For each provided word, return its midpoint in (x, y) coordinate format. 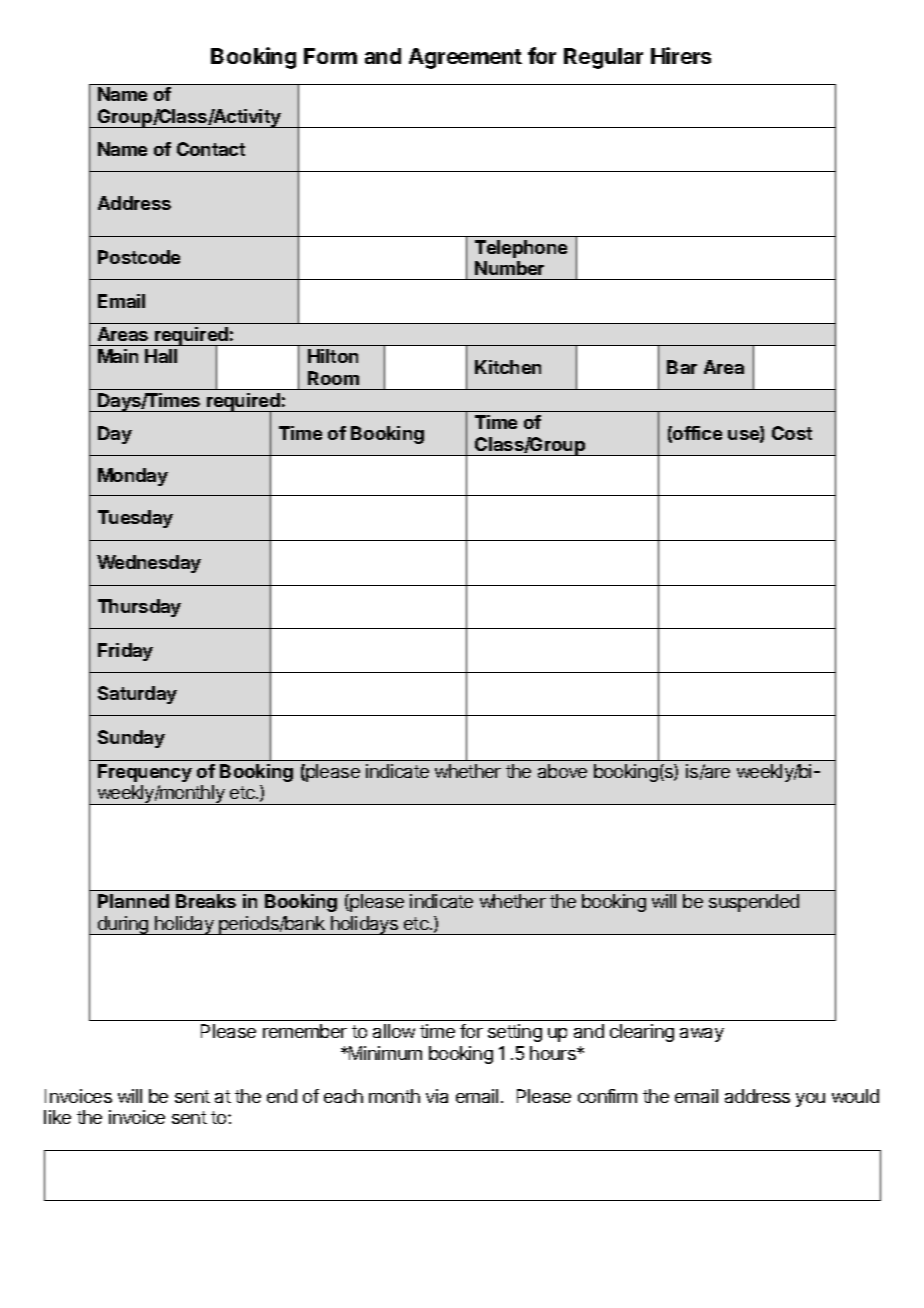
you (810, 1100)
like (57, 1117)
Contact (211, 149)
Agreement (465, 58)
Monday (133, 477)
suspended (754, 903)
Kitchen (508, 367)
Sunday (131, 739)
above (562, 771)
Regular (603, 58)
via (437, 1096)
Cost (792, 433)
